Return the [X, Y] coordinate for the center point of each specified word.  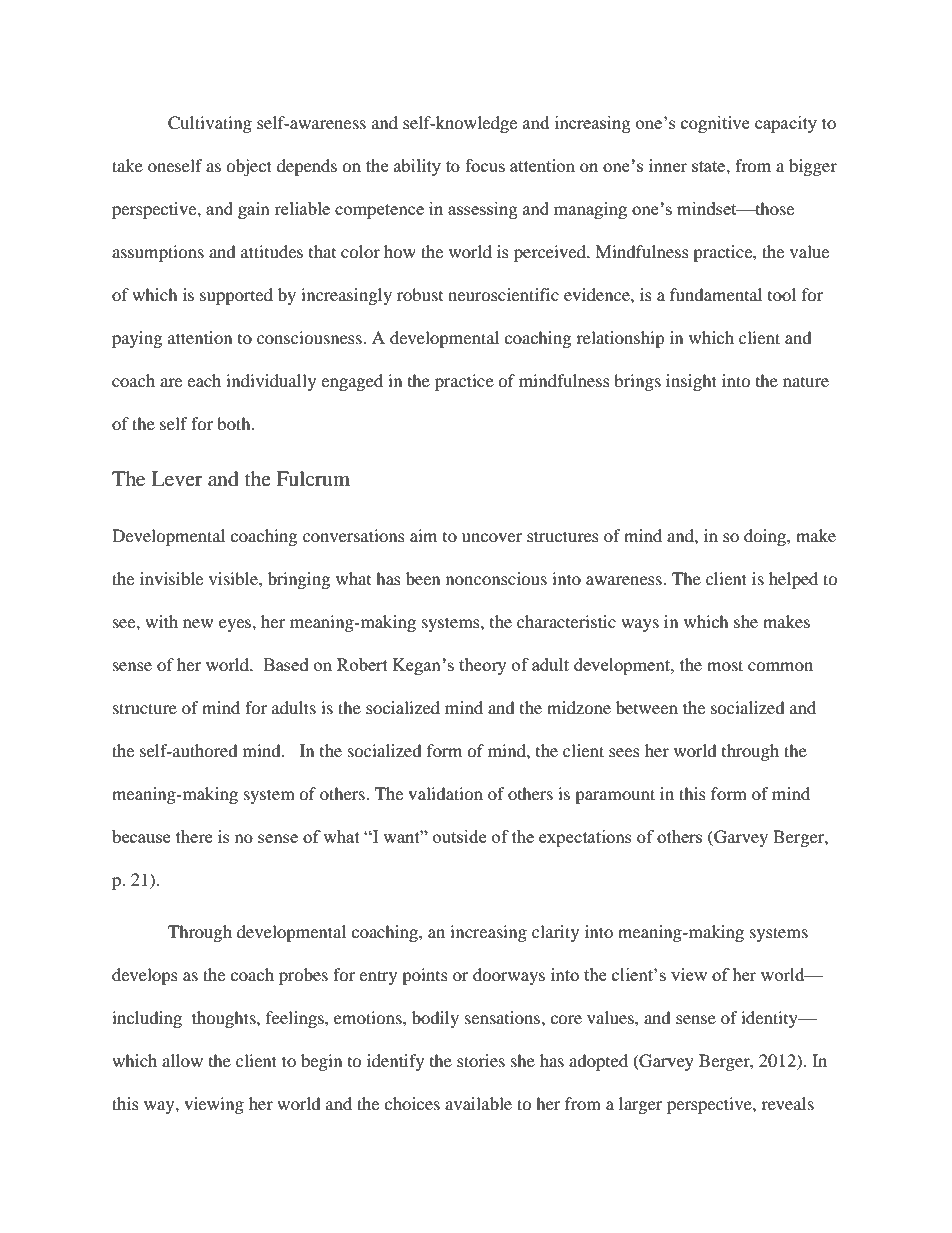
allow [182, 1060]
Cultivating [210, 124]
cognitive [715, 124]
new [198, 623]
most [725, 665]
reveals [787, 1103]
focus [485, 165]
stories [481, 1060]
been [423, 578]
